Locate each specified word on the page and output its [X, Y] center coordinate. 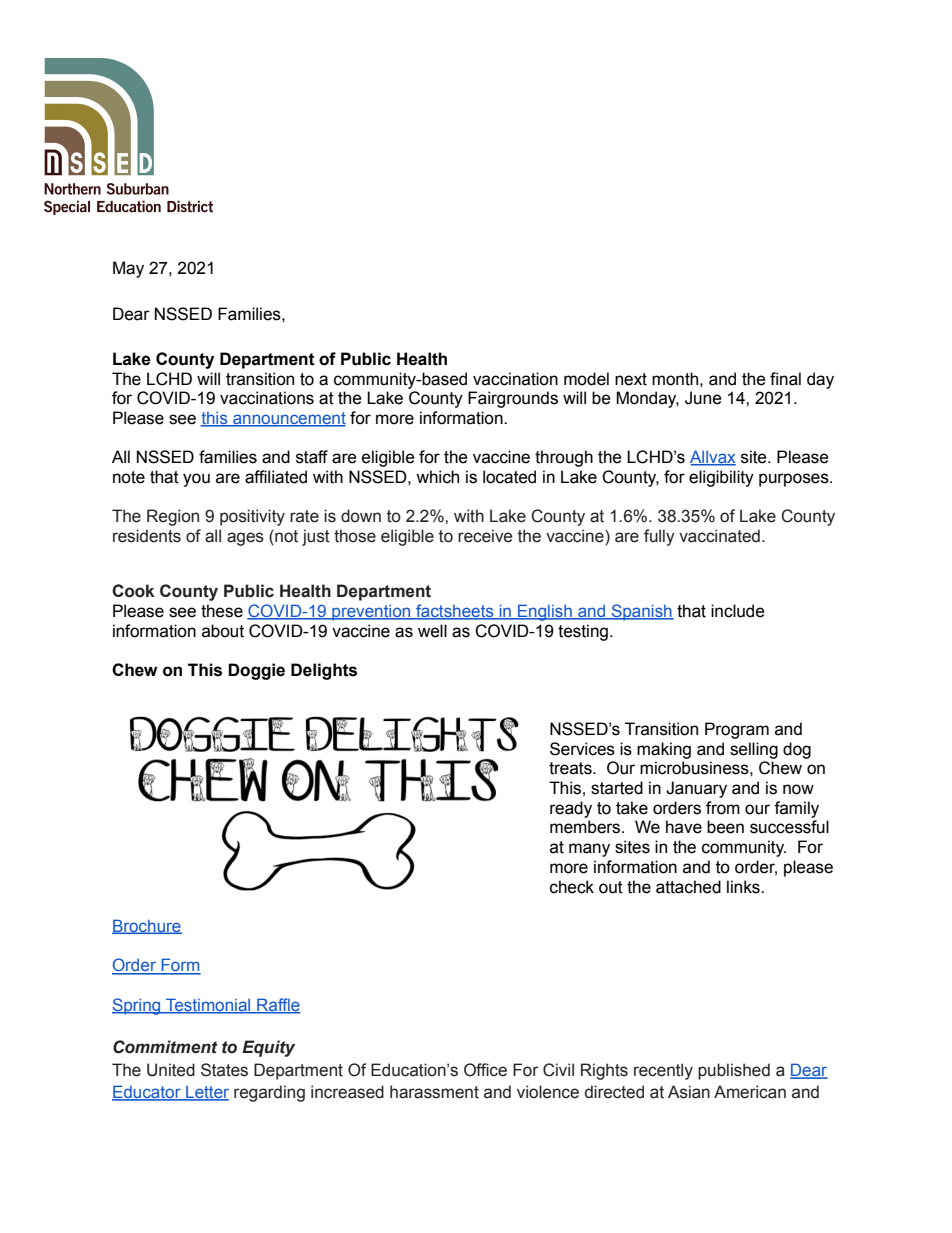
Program [737, 730]
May [128, 269]
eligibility [721, 478]
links [744, 887]
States [224, 1070]
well [432, 631]
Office [485, 1070]
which [437, 477]
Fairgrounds [513, 399]
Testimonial [208, 1005]
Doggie [256, 671]
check [572, 887]
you [196, 480]
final [785, 379]
